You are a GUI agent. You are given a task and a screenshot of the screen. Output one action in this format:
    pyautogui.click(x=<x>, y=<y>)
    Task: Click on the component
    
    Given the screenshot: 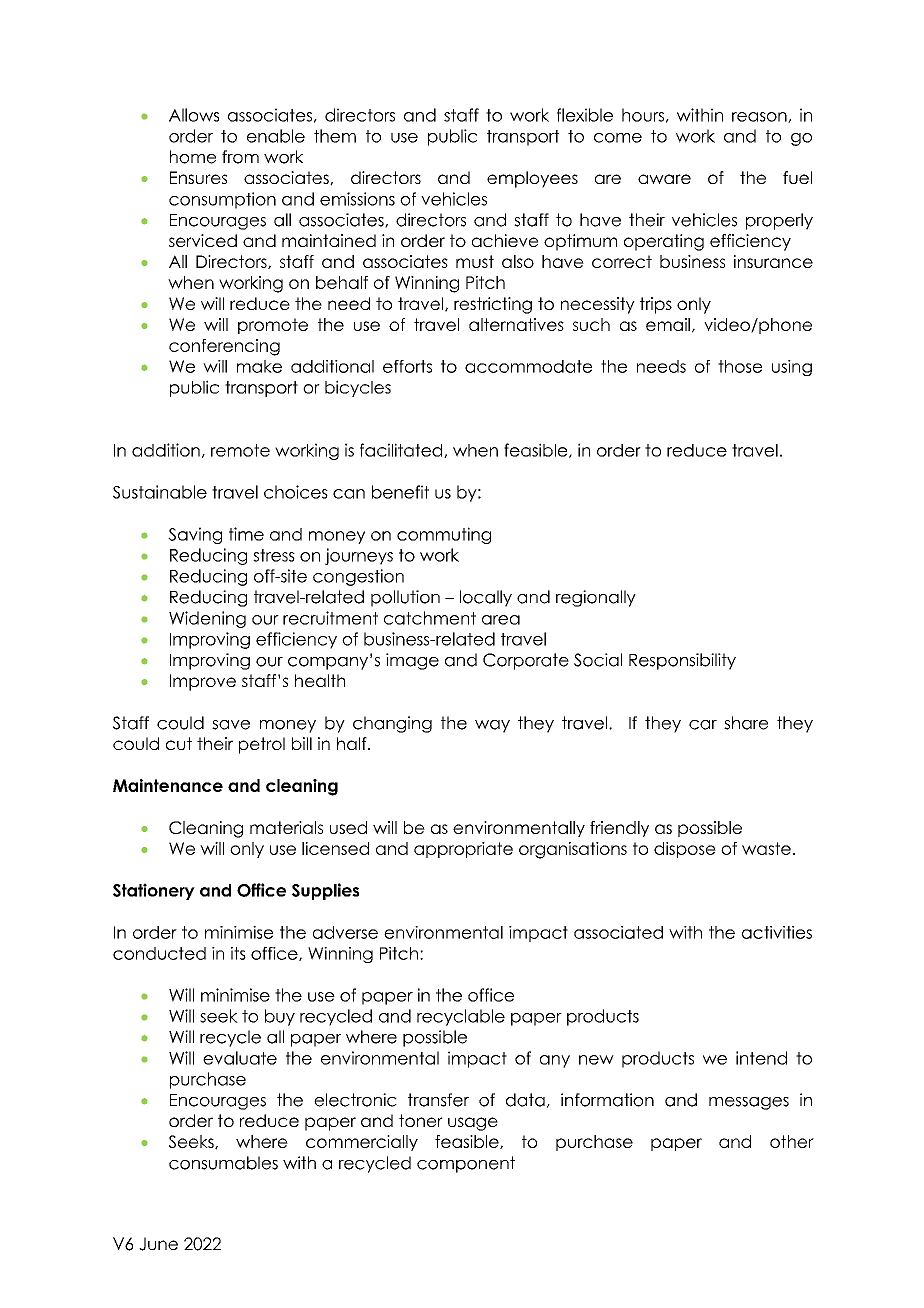 What is the action you would take?
    pyautogui.click(x=466, y=1164)
